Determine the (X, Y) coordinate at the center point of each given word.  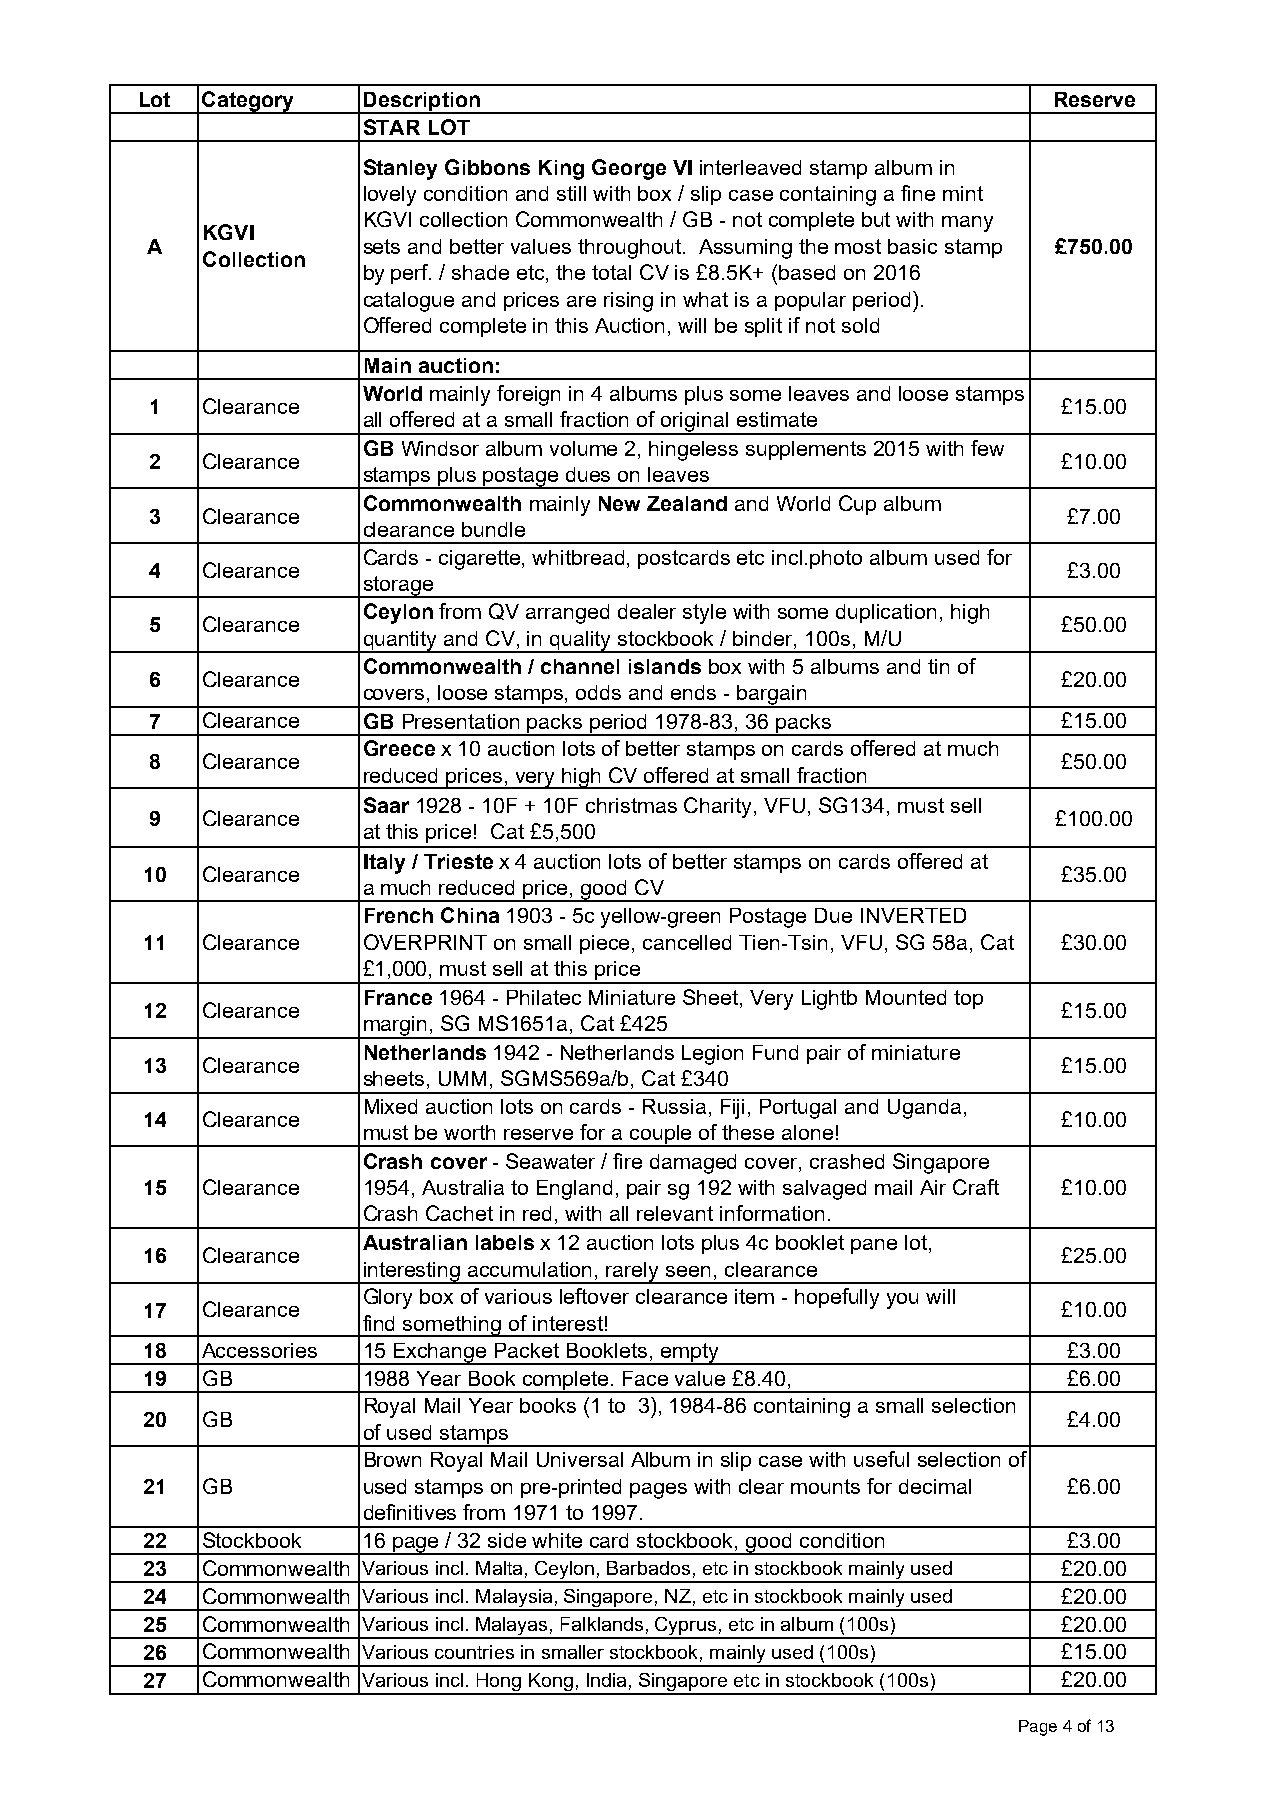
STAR (392, 127)
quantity (400, 642)
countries (474, 1652)
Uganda (924, 1109)
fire (627, 1161)
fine (918, 193)
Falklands (602, 1624)
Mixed (391, 1106)
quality (581, 642)
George (629, 169)
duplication (886, 613)
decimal (935, 1486)
